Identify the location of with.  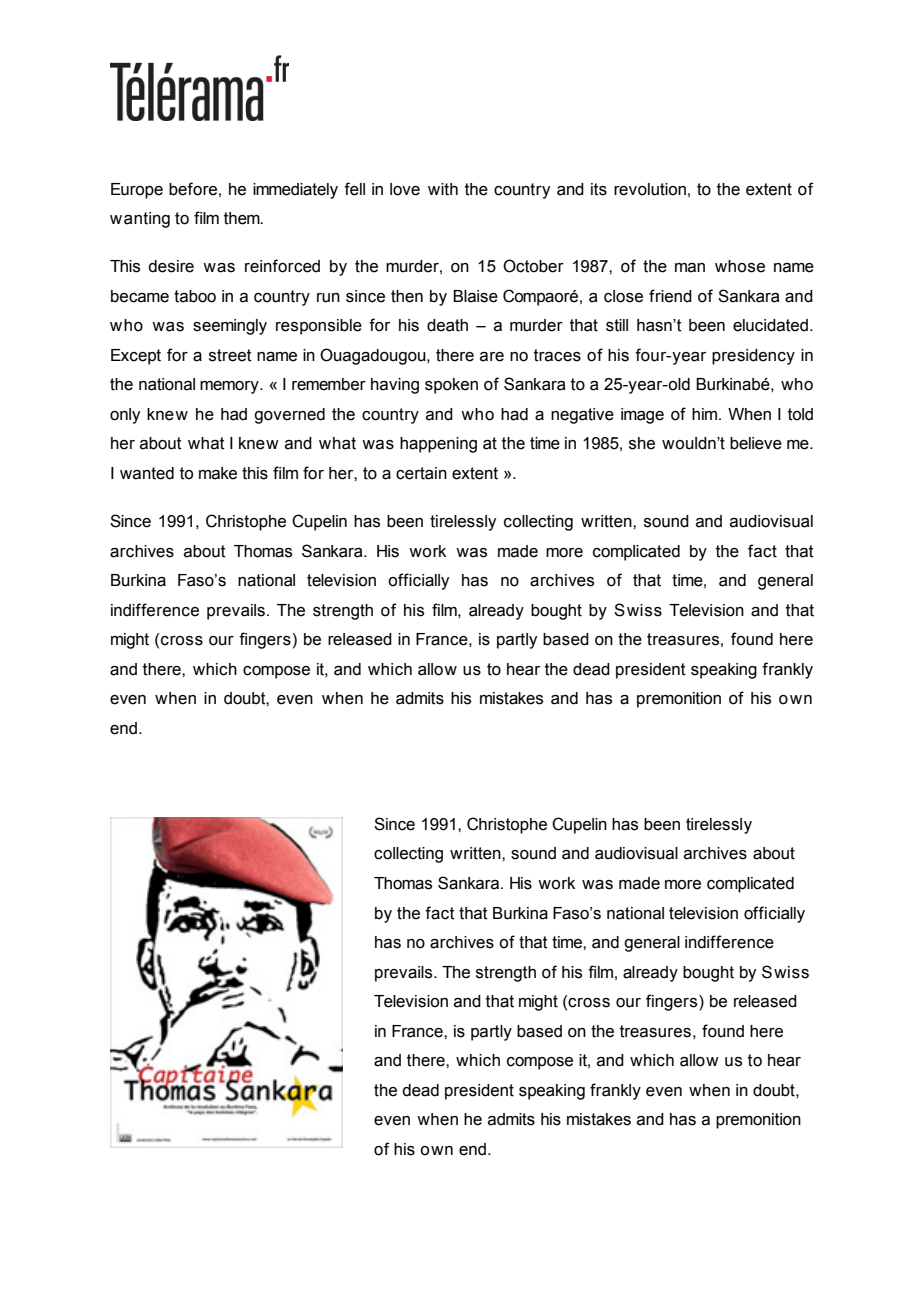
(443, 189).
